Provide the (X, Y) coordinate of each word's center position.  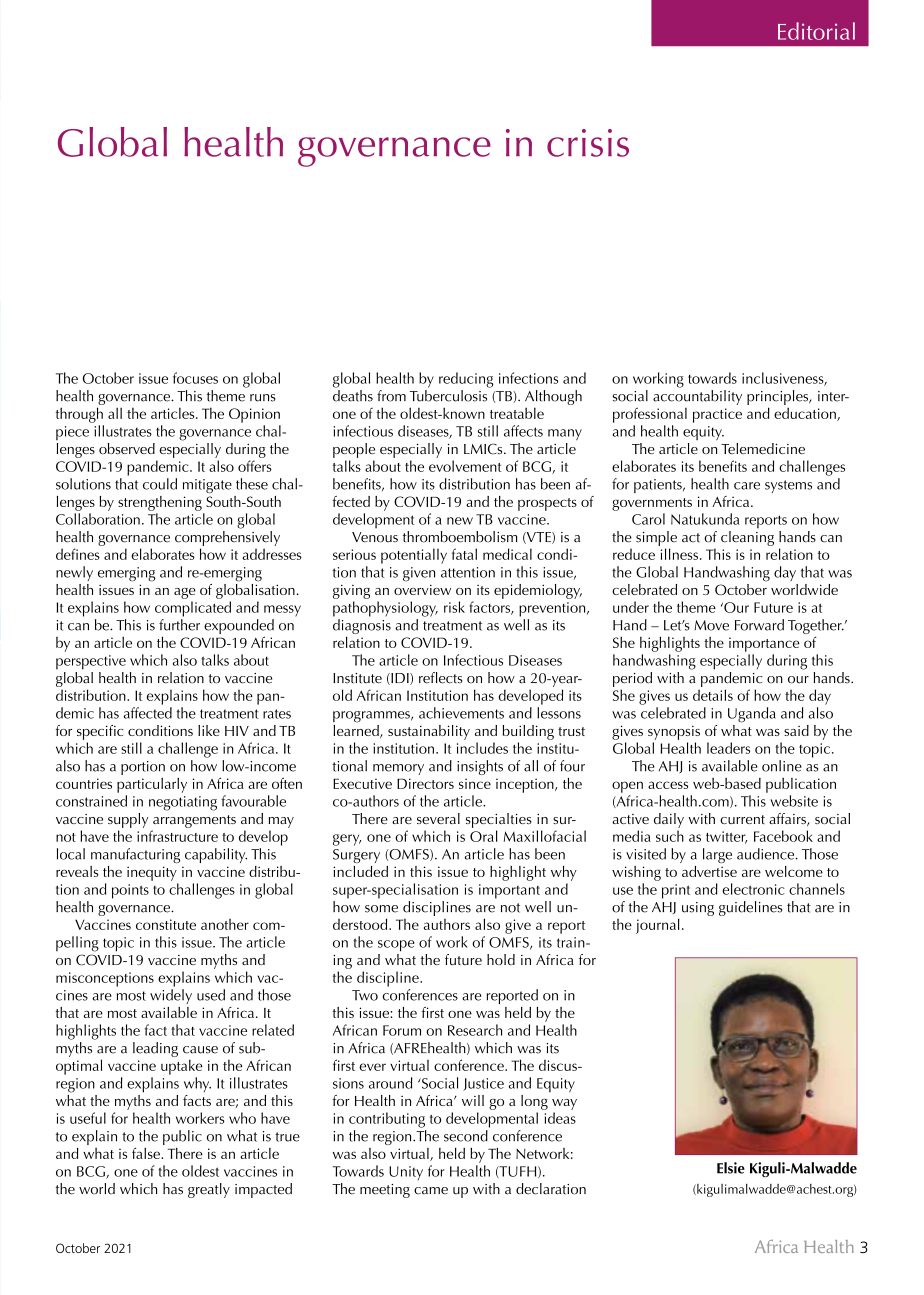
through (79, 415)
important (509, 891)
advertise (709, 871)
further (179, 625)
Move (711, 625)
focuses (195, 378)
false (147, 1153)
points (130, 891)
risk (454, 607)
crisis (588, 143)
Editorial (816, 31)
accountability (697, 397)
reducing (466, 380)
